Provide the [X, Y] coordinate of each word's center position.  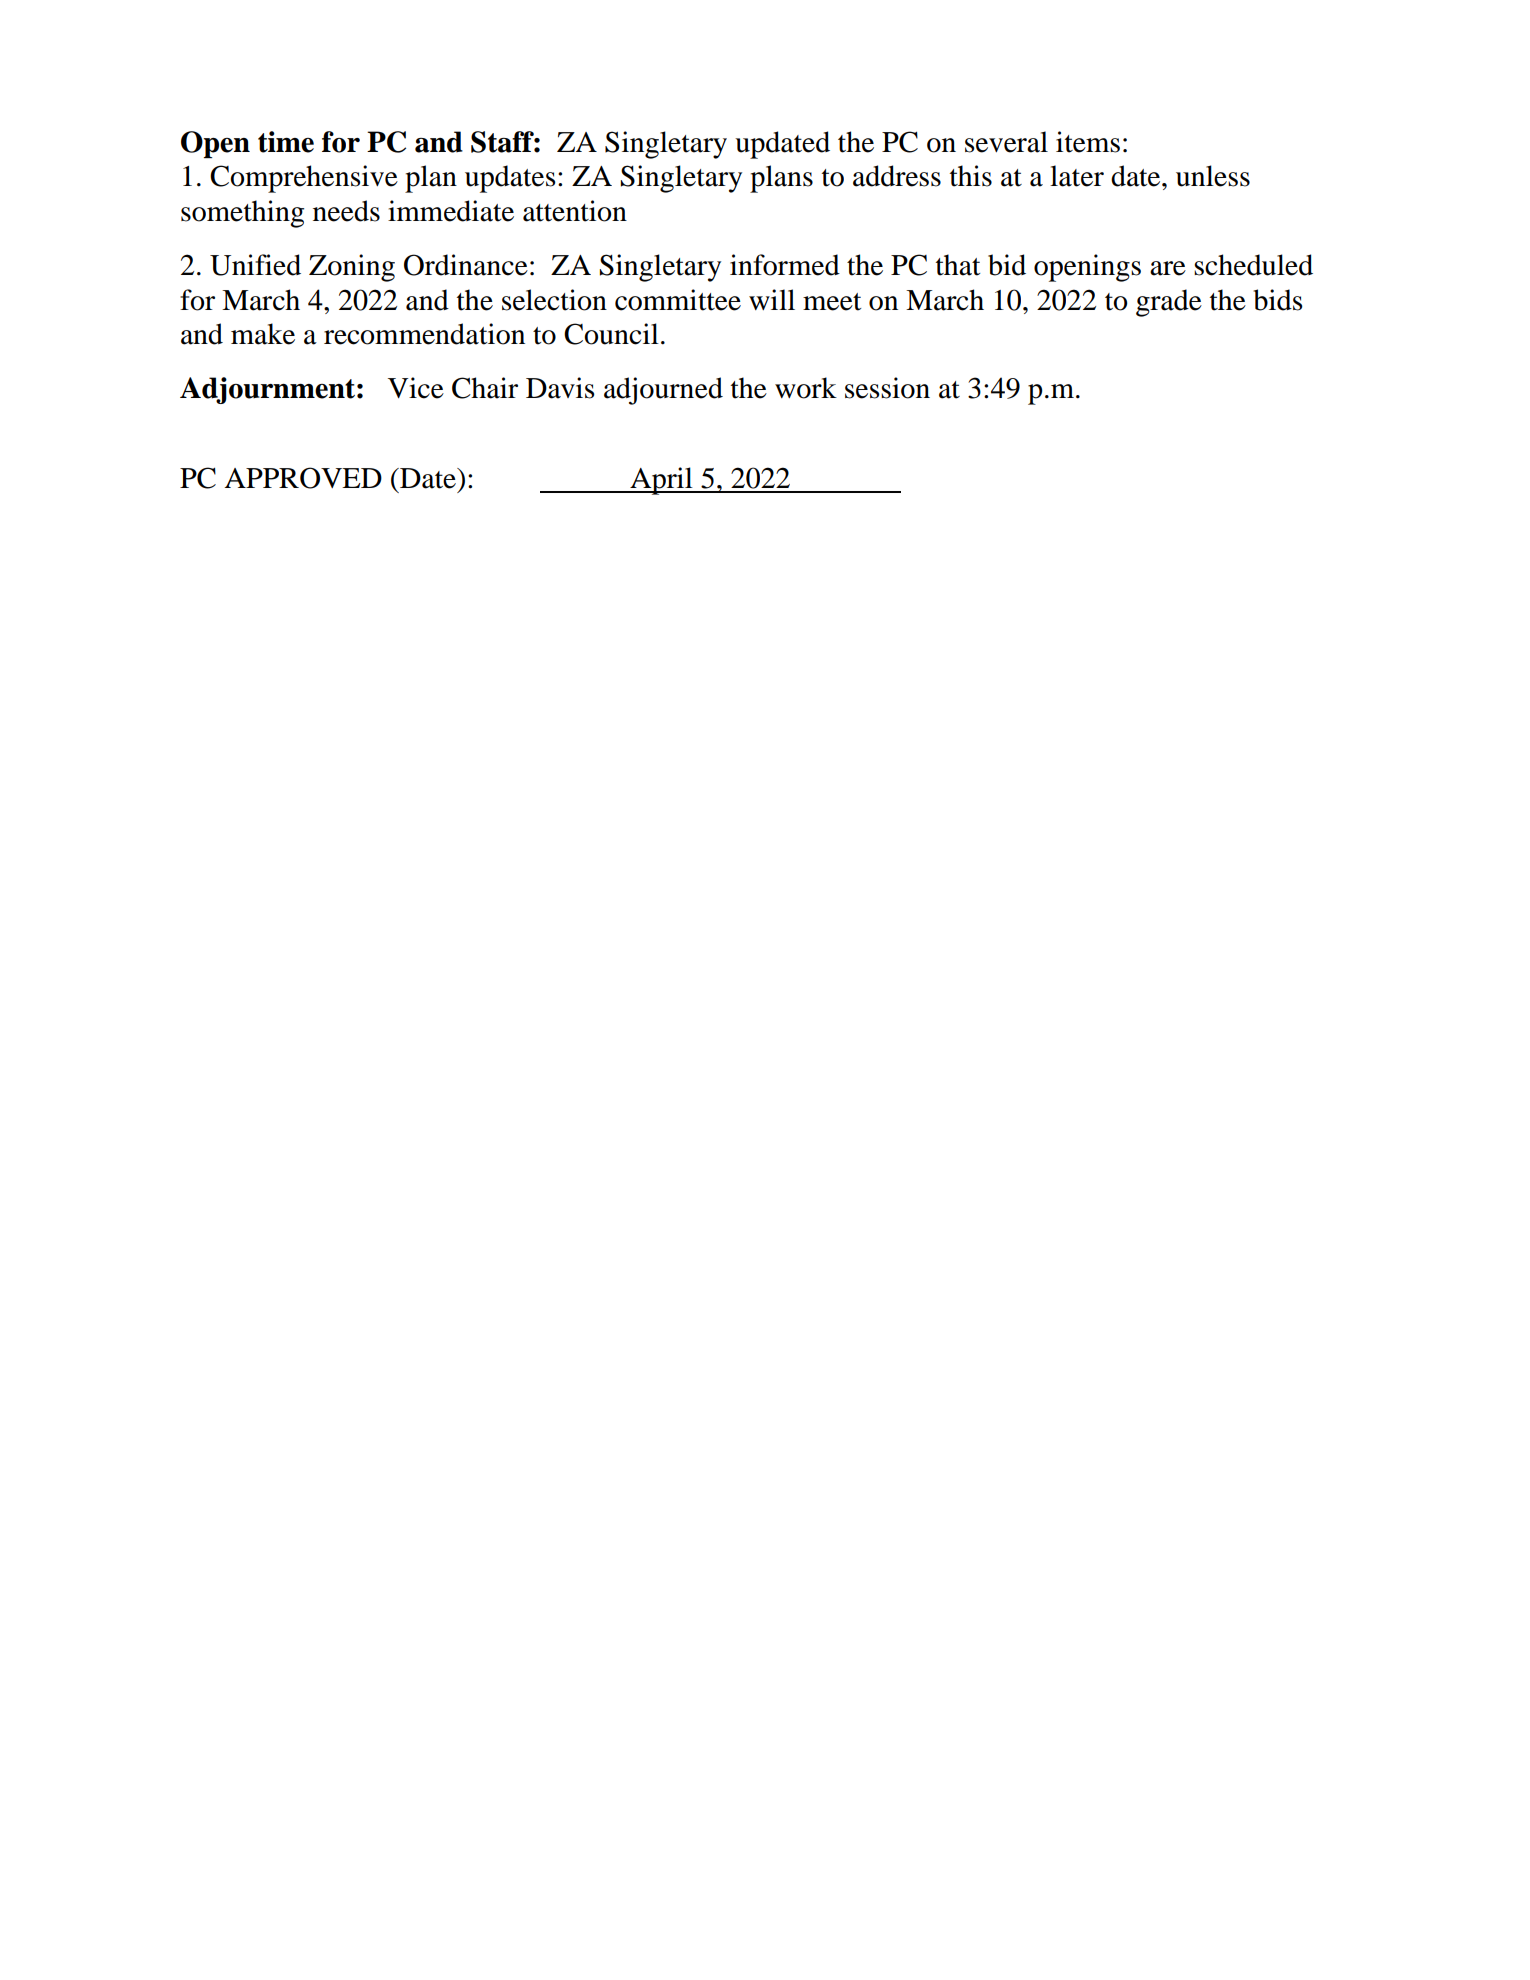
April [661, 481]
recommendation [424, 334]
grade [1169, 303]
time [286, 142]
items [1088, 142]
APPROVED [303, 478]
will [772, 299]
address [897, 176]
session [887, 388]
